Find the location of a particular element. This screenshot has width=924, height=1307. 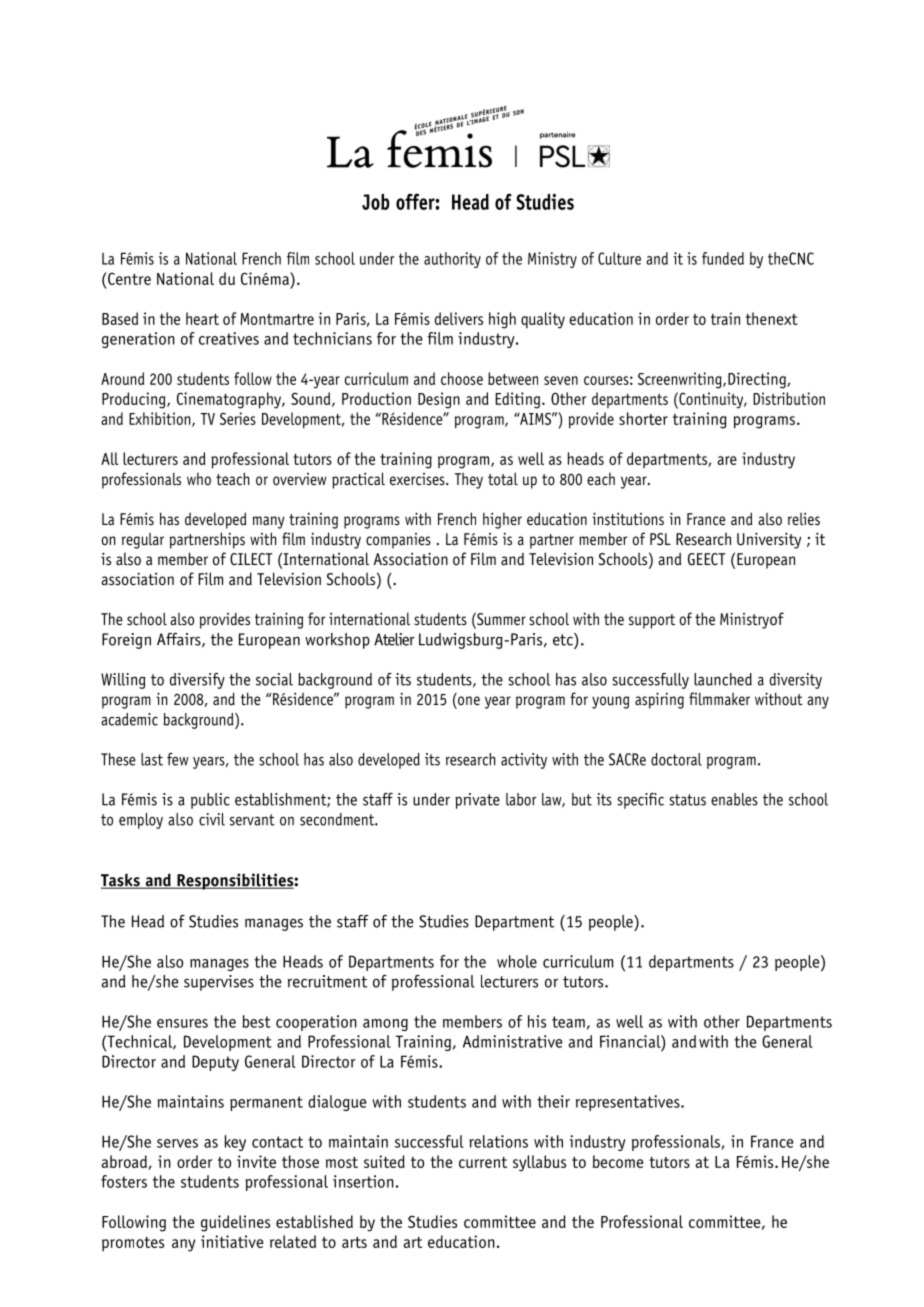

guidelines is located at coordinates (235, 1223).
